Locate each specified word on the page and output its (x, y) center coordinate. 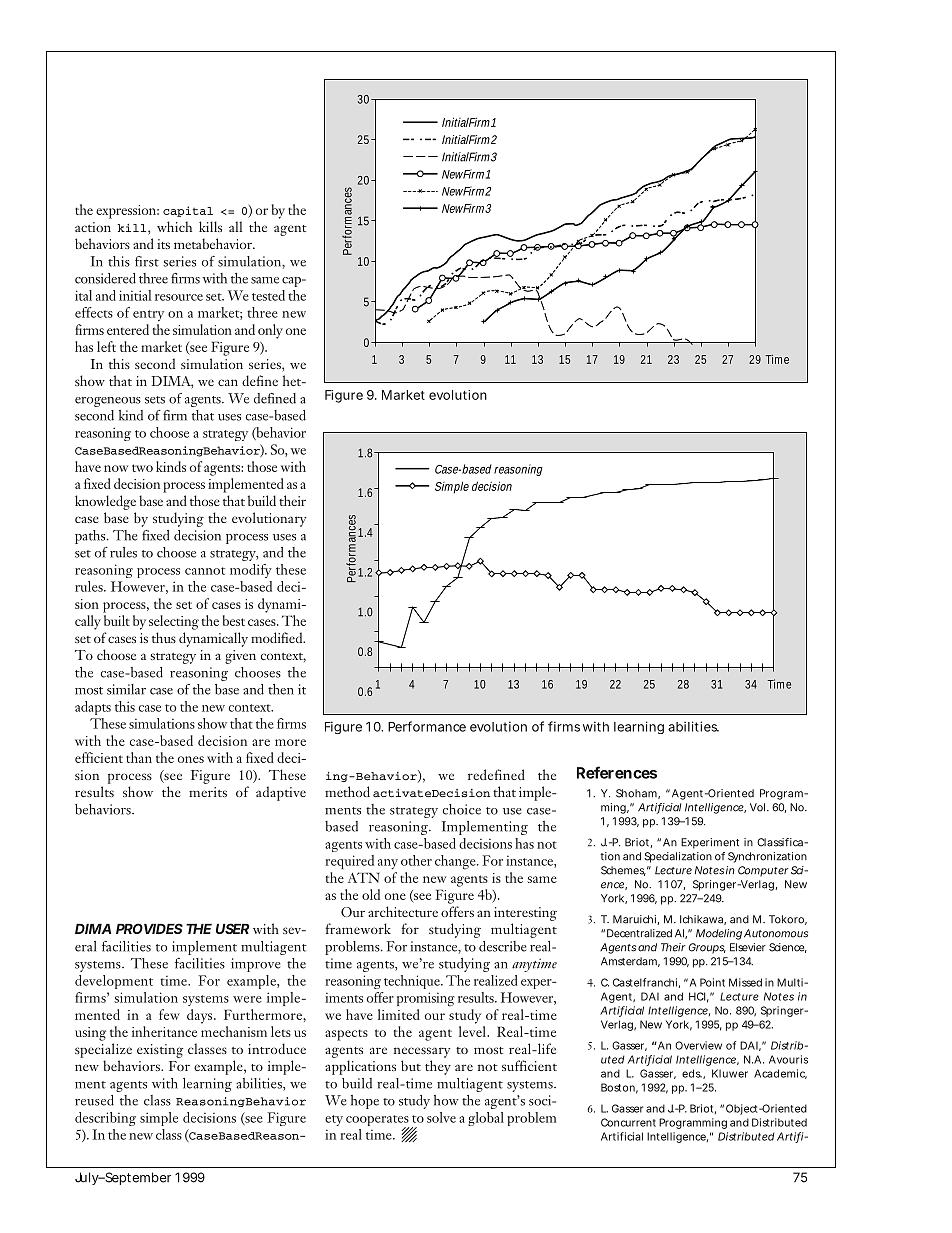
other (416, 860)
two (142, 468)
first (147, 261)
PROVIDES (149, 928)
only (270, 331)
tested (268, 295)
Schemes (623, 871)
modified (278, 637)
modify (251, 571)
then (281, 689)
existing (160, 1051)
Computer (763, 871)
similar (126, 689)
